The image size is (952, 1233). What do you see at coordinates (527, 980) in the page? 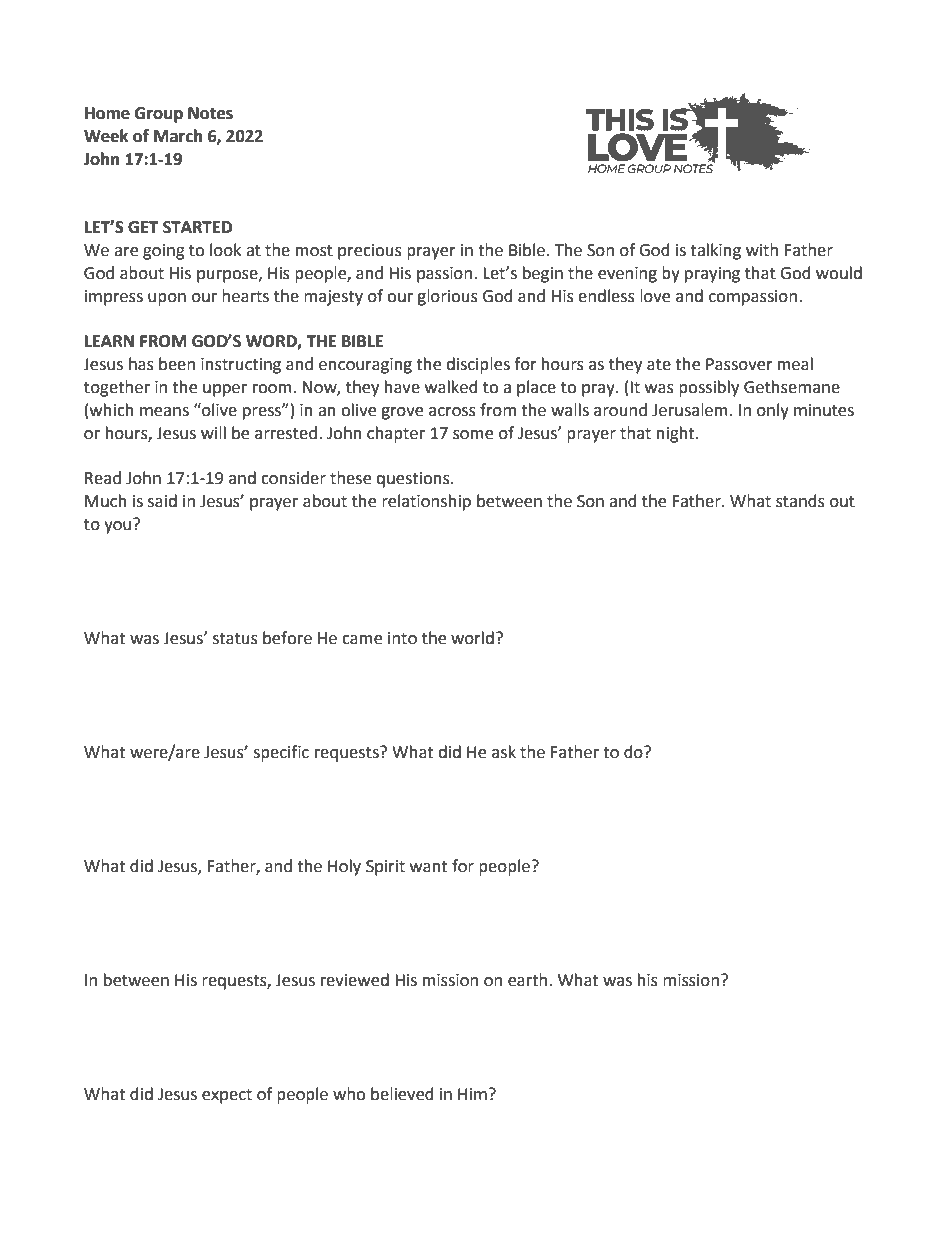
I see `earth` at bounding box center [527, 980].
